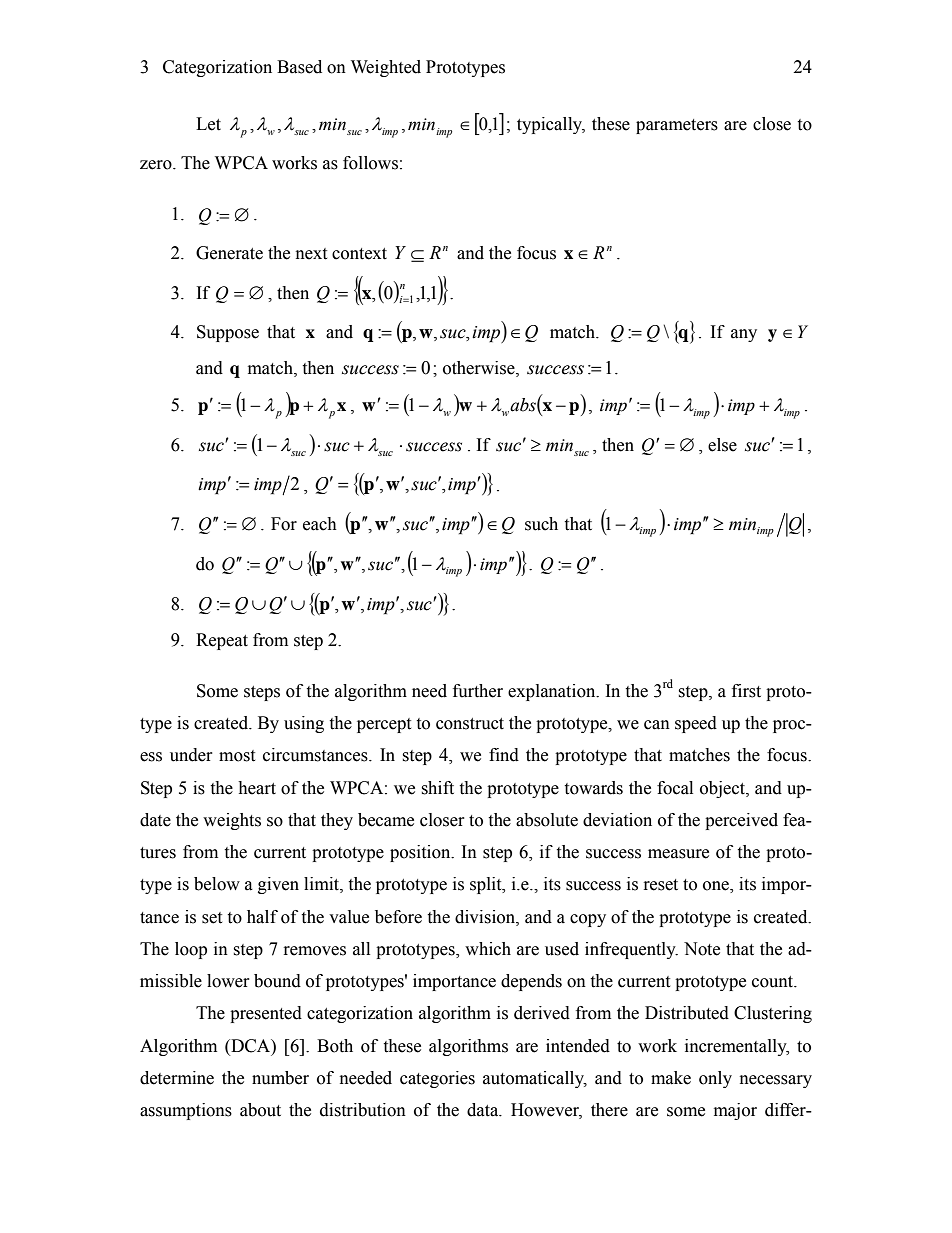  I want to click on parameters, so click(677, 126).
